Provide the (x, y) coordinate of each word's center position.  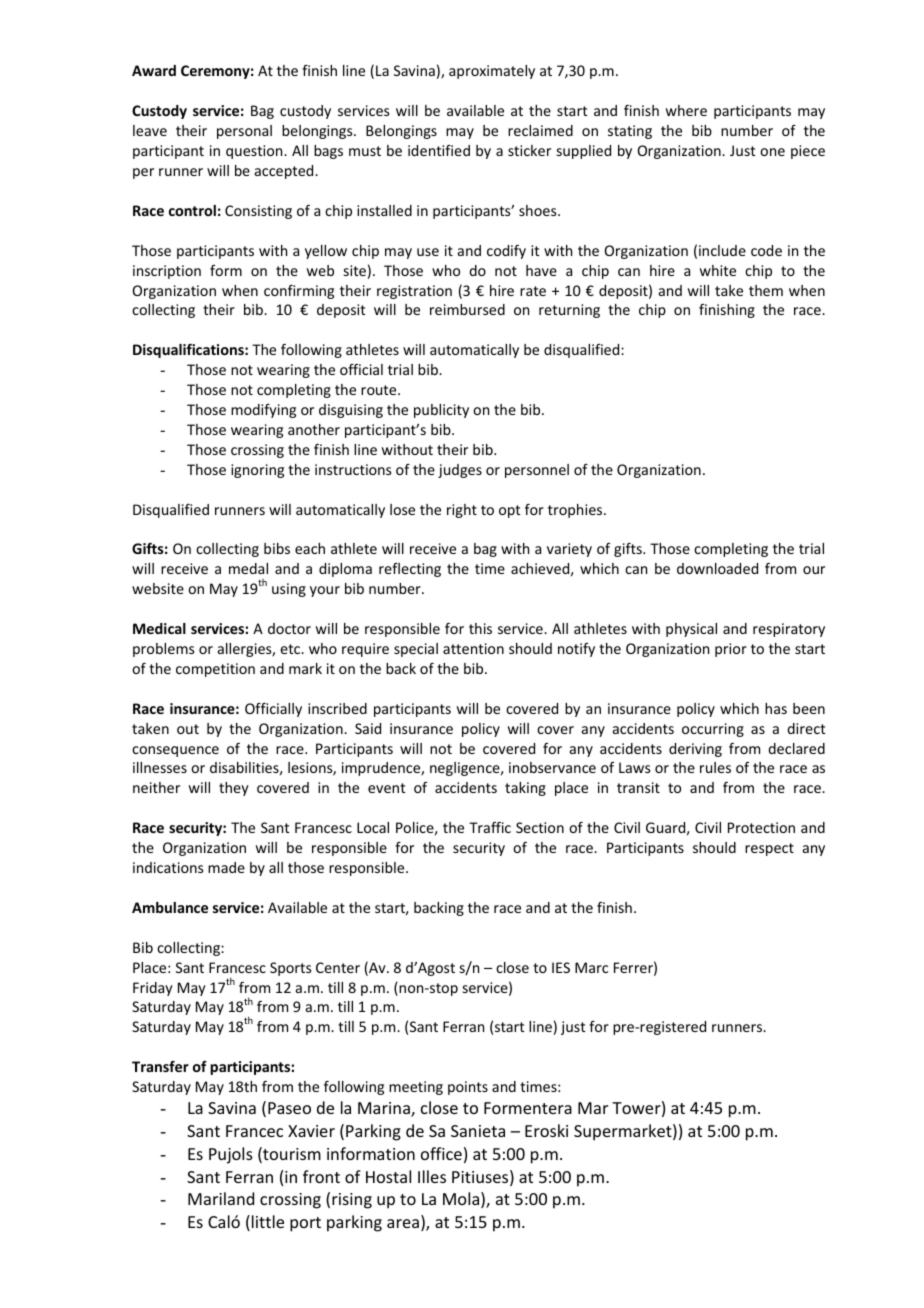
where (686, 110)
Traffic (490, 827)
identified (439, 150)
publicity (441, 411)
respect (769, 849)
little (268, 1221)
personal (244, 132)
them (766, 290)
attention (473, 648)
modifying (263, 411)
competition (215, 670)
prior (731, 650)
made (226, 867)
